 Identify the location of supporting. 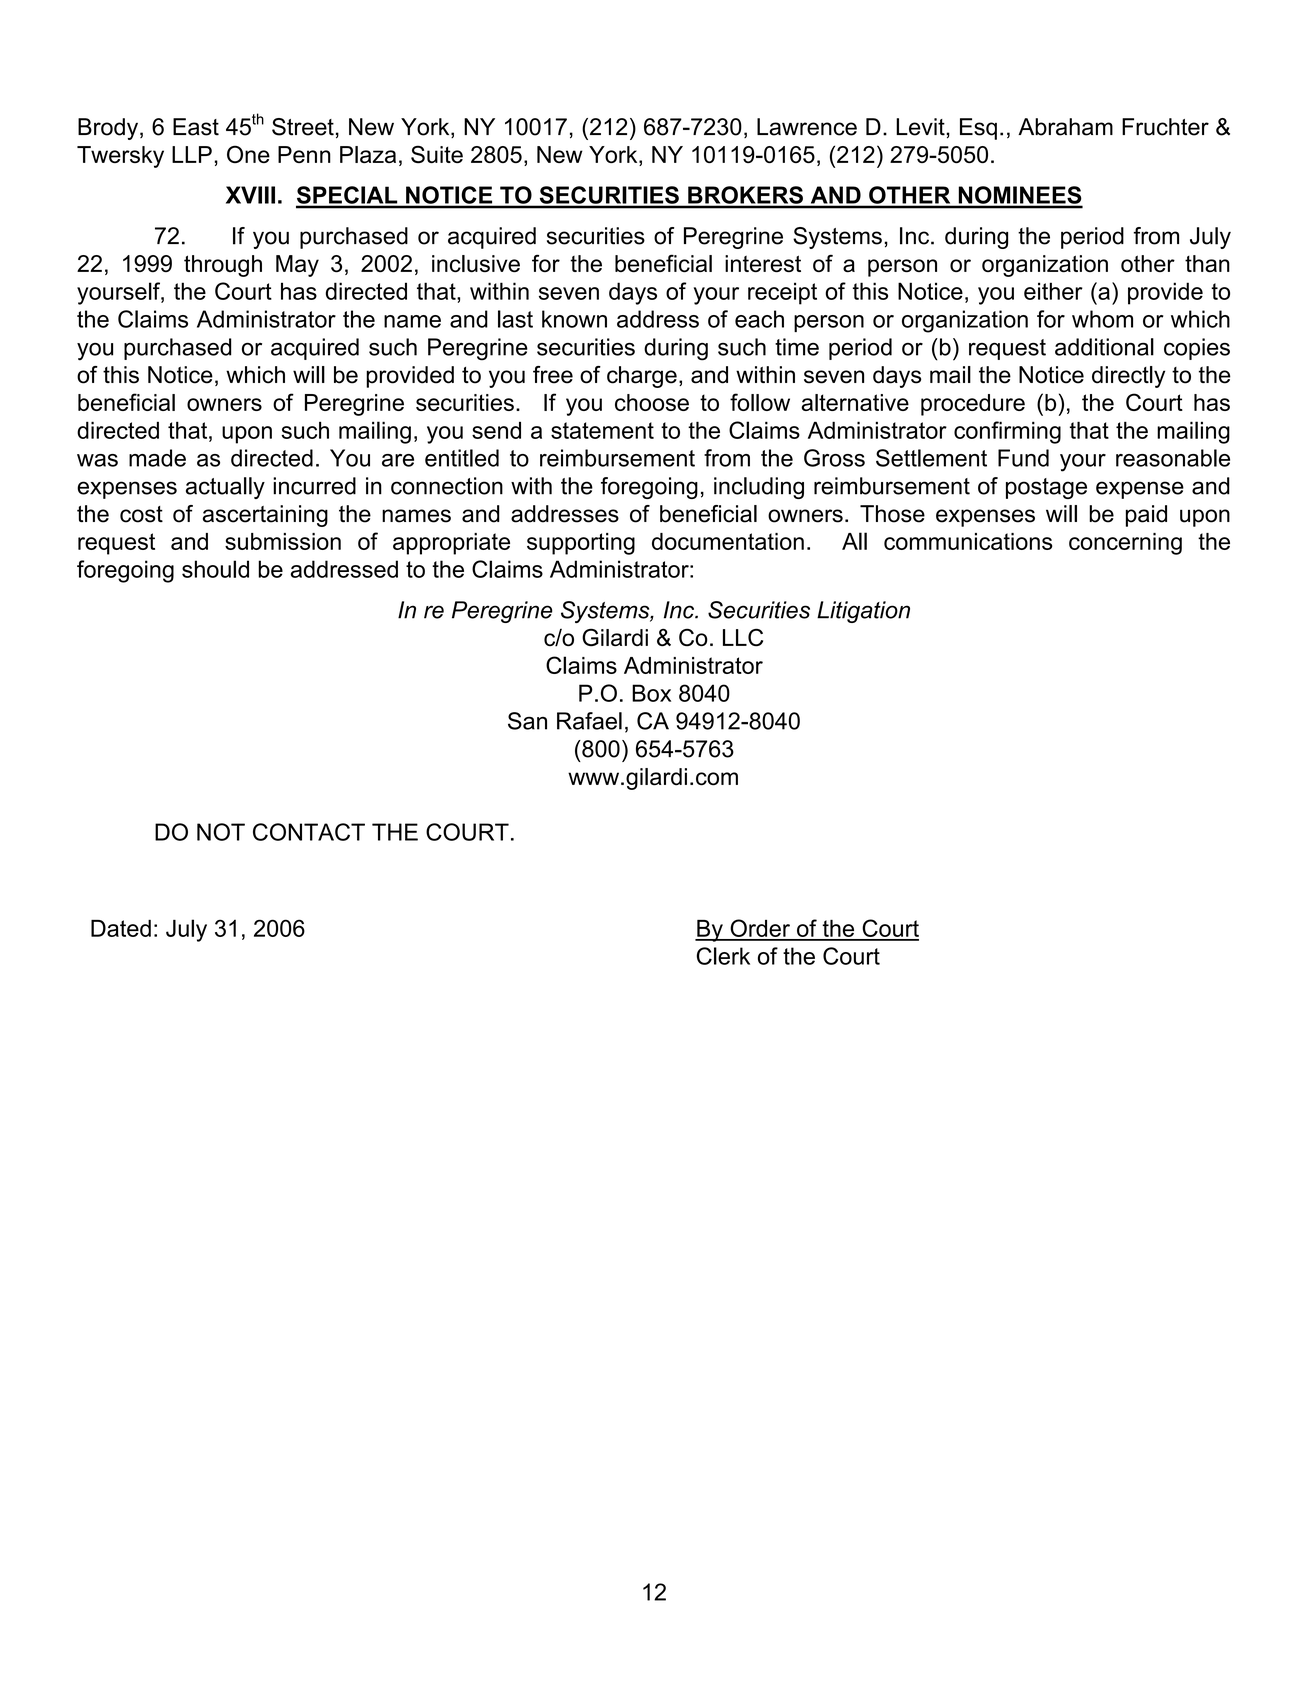
(581, 544).
